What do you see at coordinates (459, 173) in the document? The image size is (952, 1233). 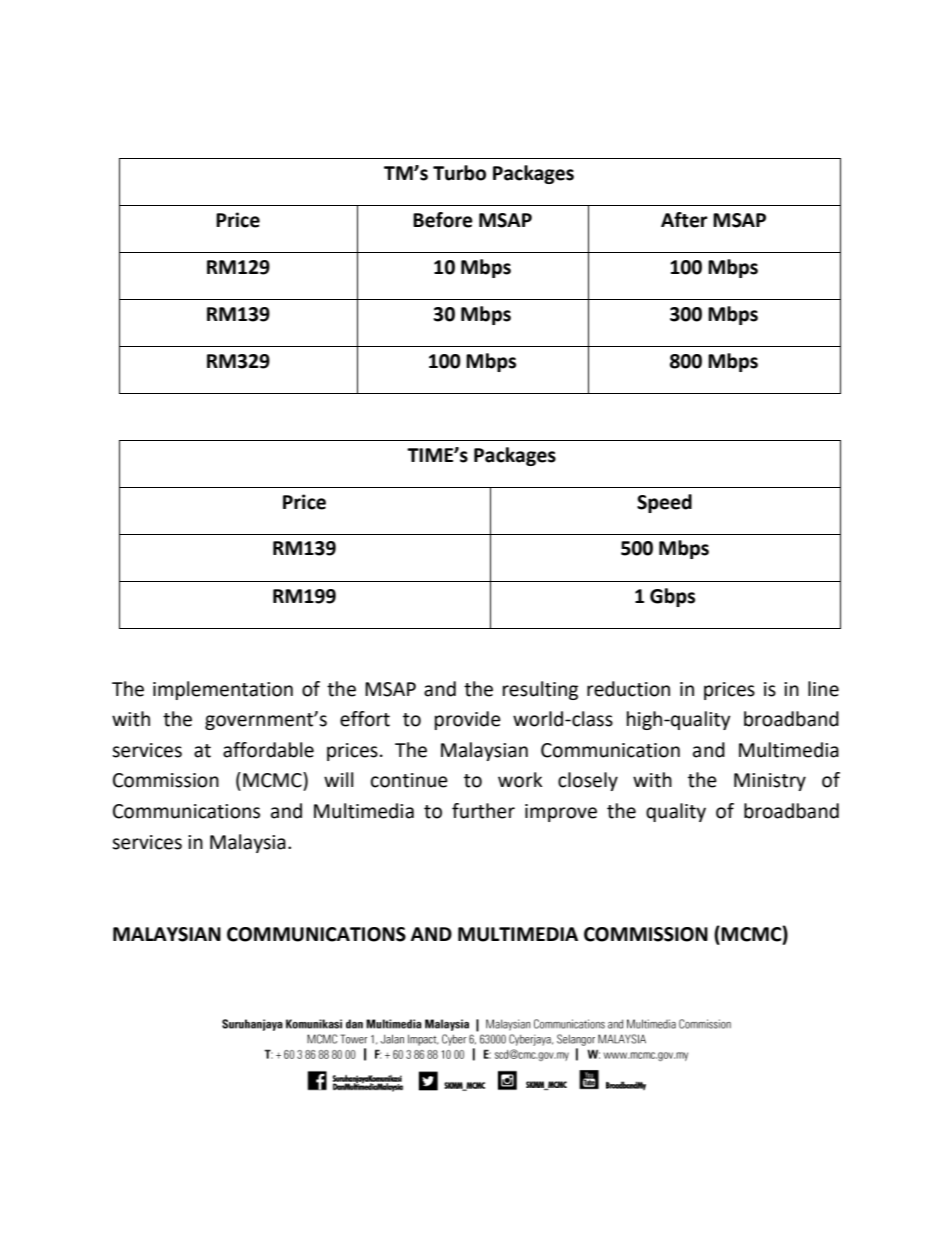 I see `Turbo` at bounding box center [459, 173].
